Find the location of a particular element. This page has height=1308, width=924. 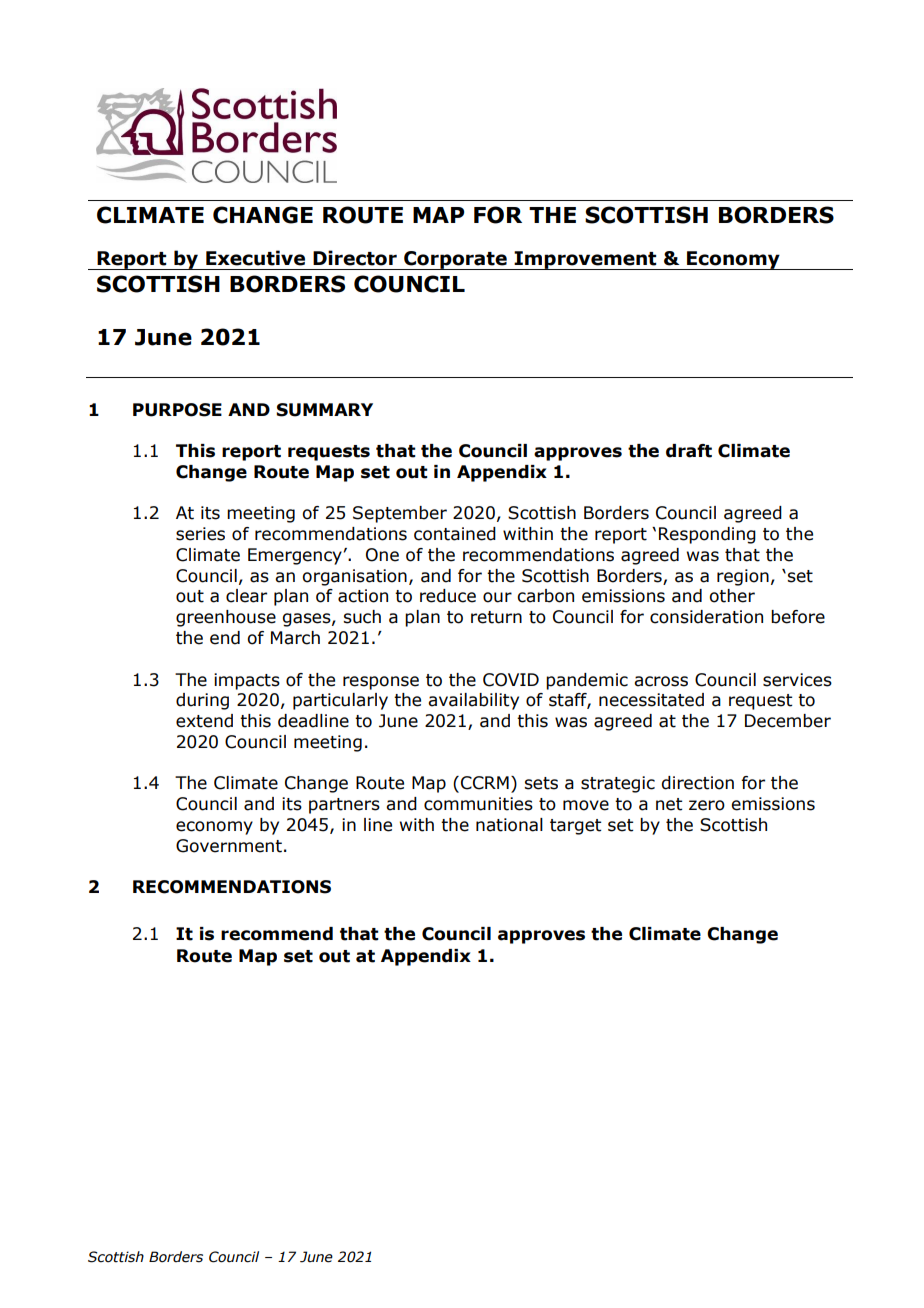

Corporate is located at coordinates (455, 260).
